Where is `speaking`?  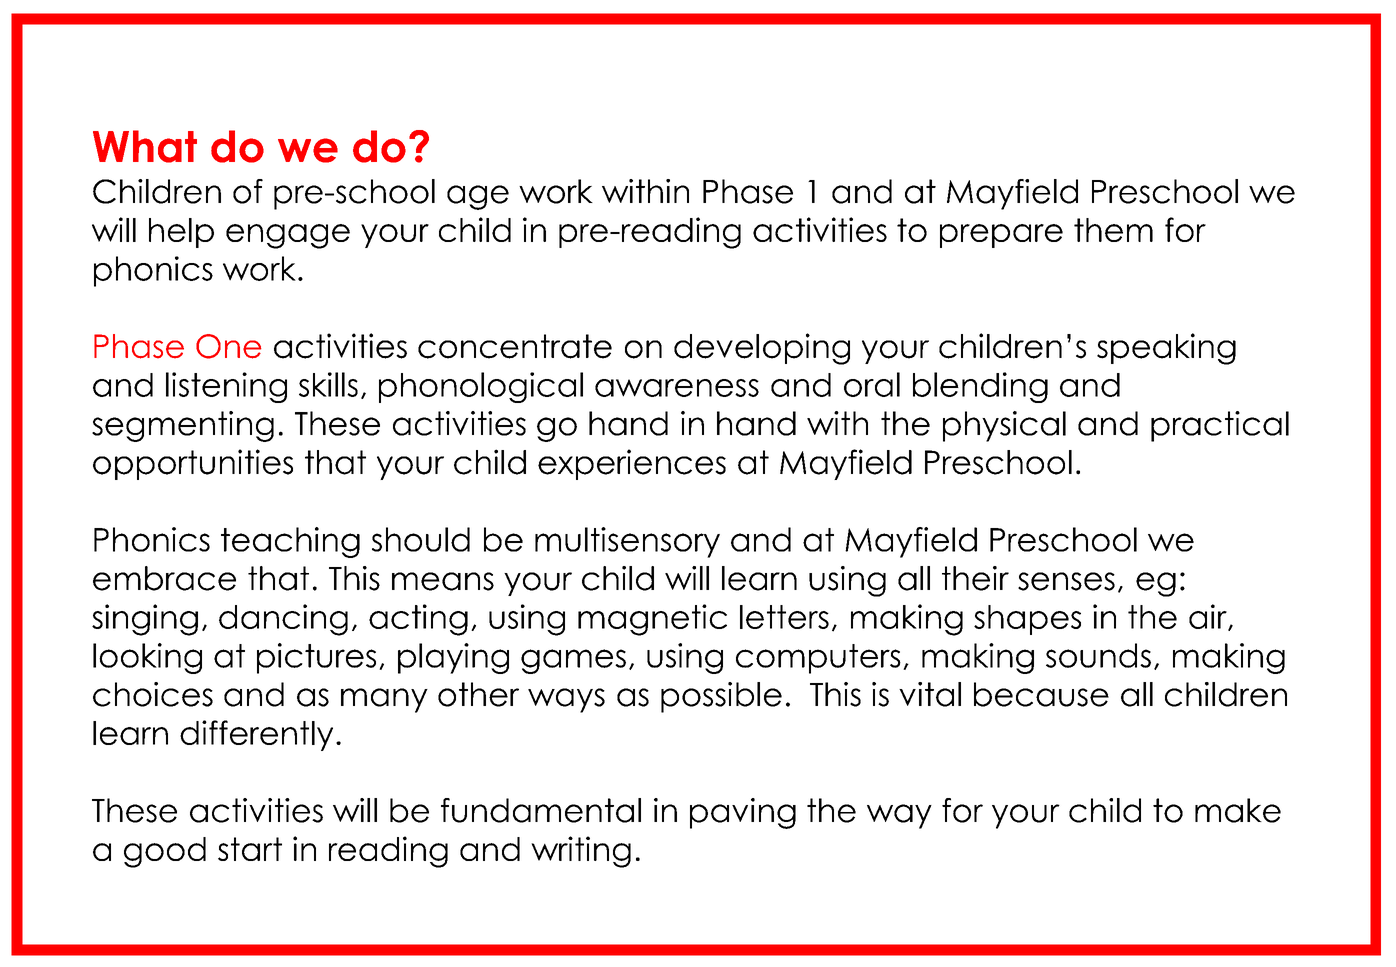 speaking is located at coordinates (1166, 349).
